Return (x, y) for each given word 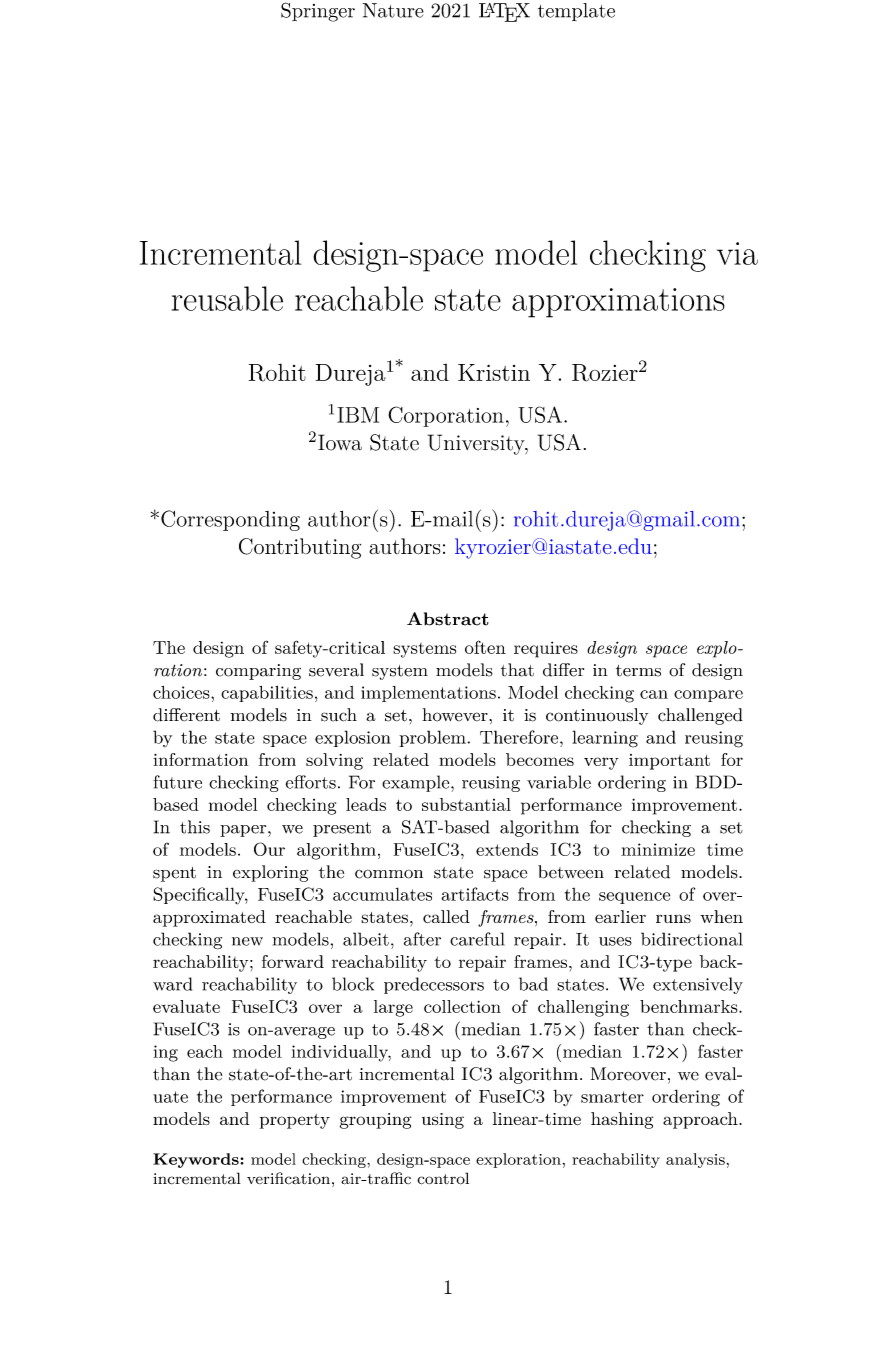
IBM (358, 415)
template (576, 12)
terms (638, 671)
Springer (318, 12)
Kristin (494, 372)
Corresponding (230, 520)
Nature (393, 10)
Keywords (197, 1160)
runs (673, 918)
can (654, 694)
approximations (618, 303)
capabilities (267, 693)
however (456, 715)
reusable (227, 298)
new (247, 941)
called (446, 916)
